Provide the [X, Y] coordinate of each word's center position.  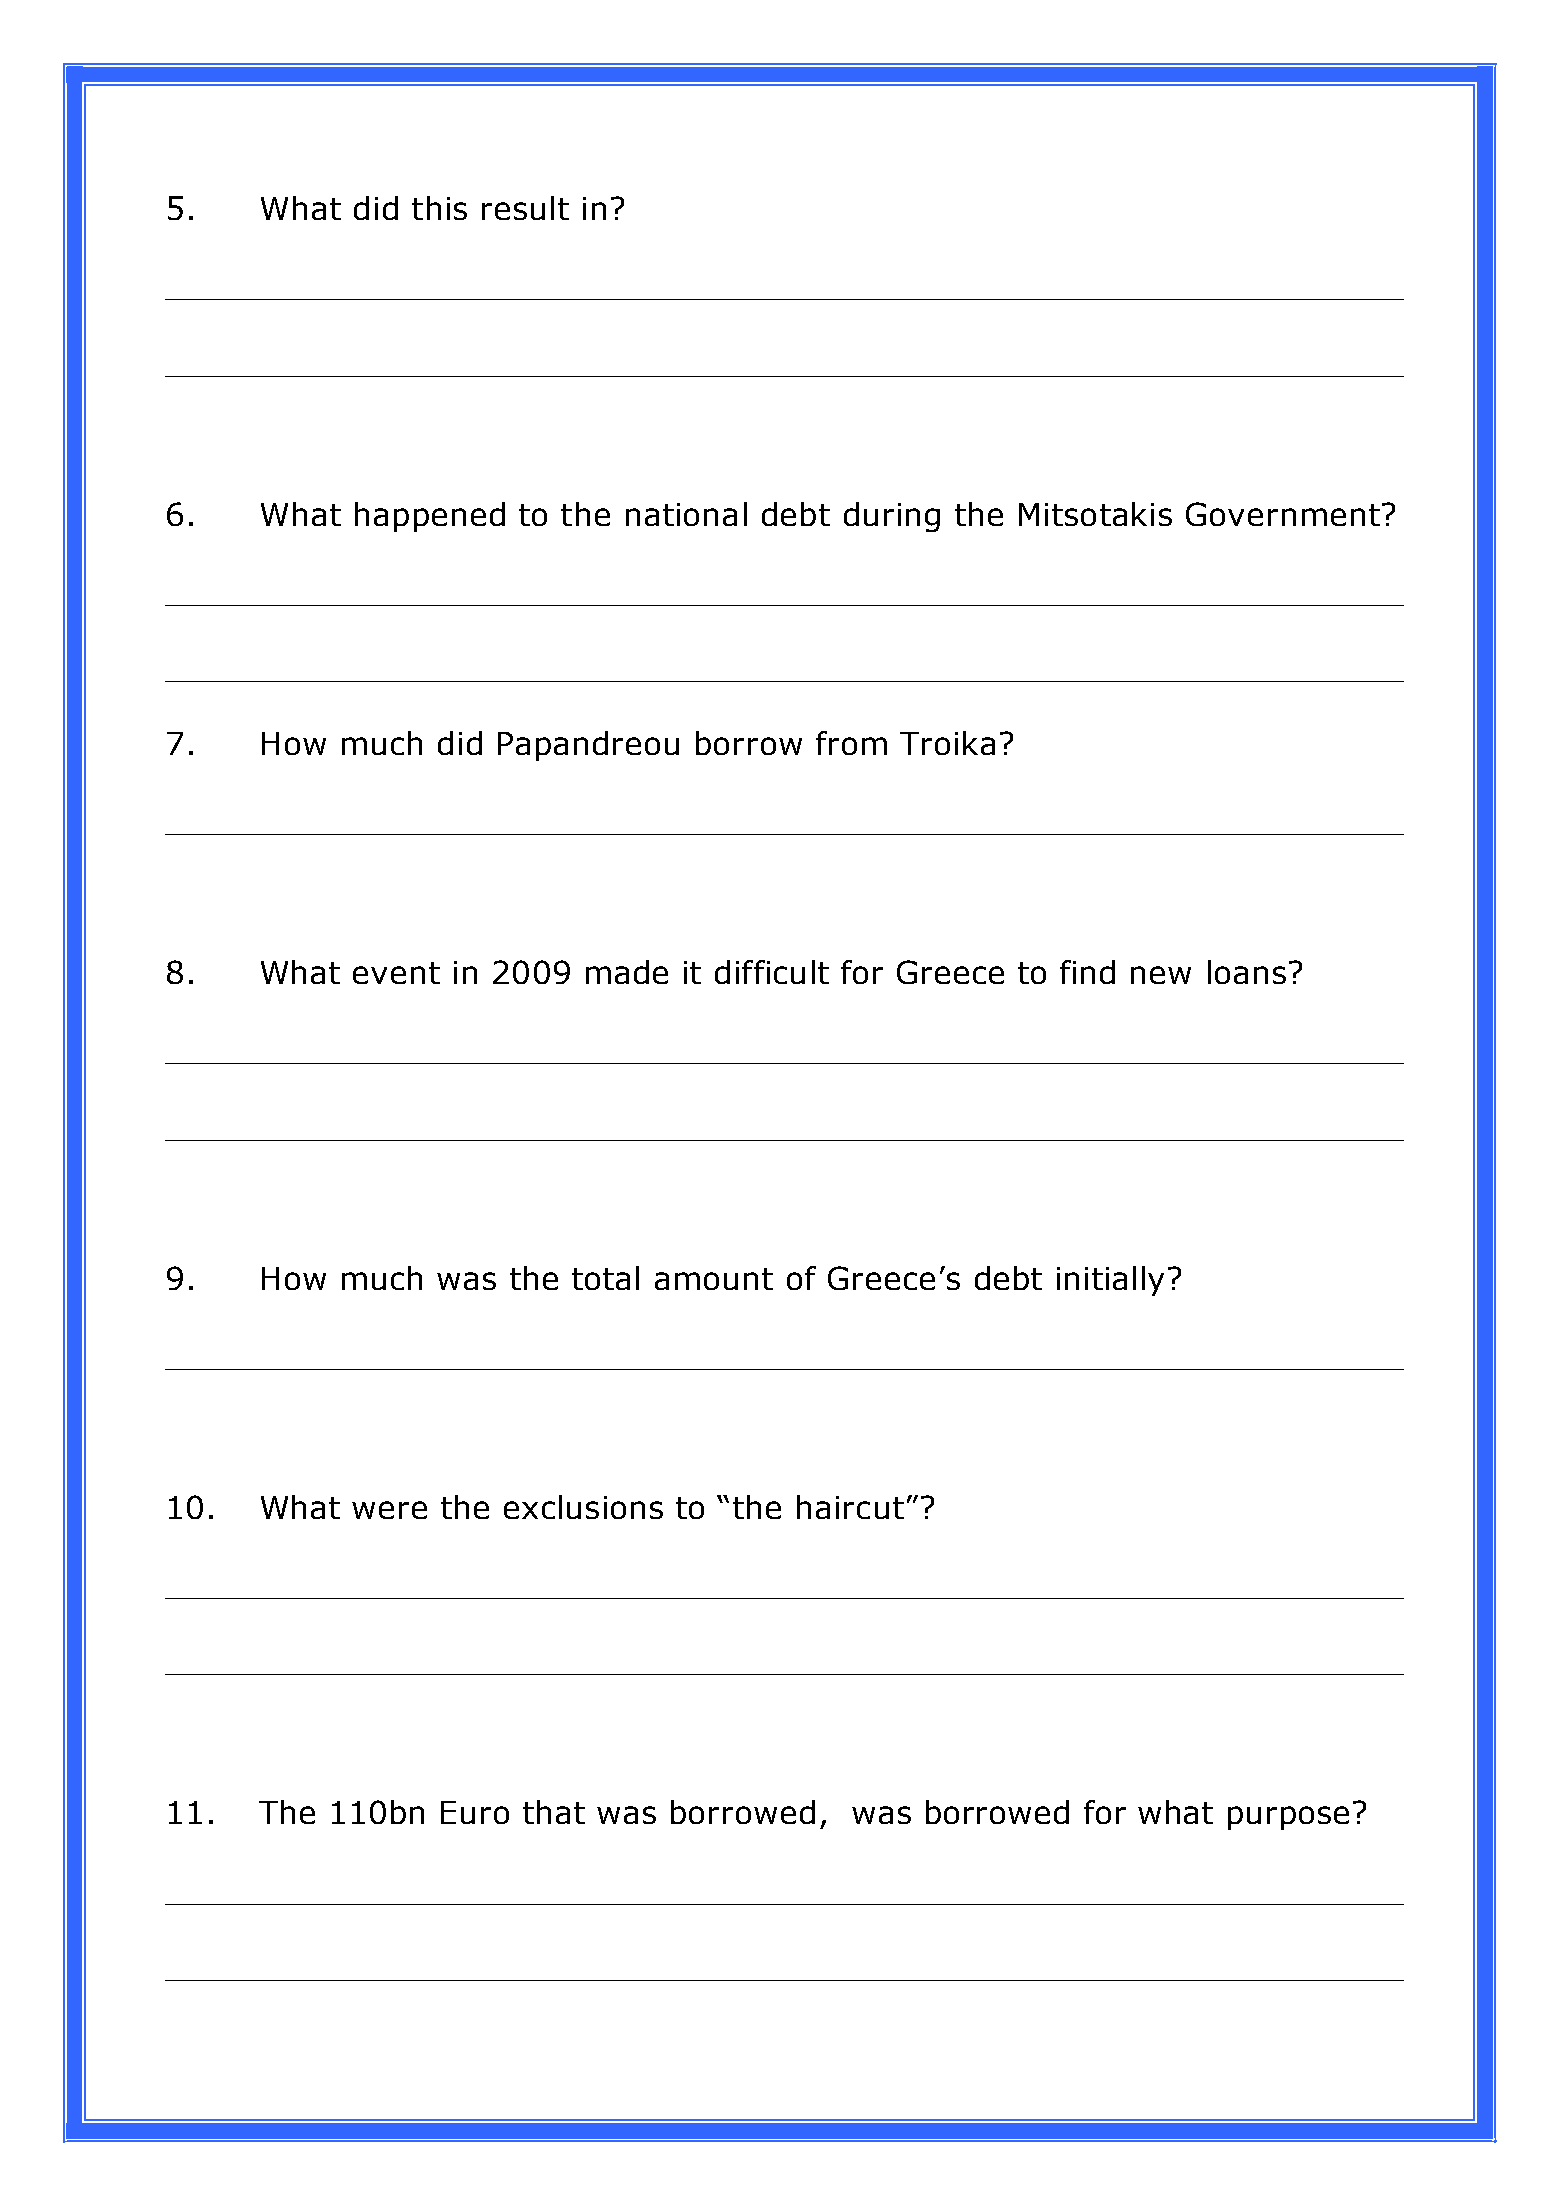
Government [1283, 514]
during [892, 517]
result [525, 208]
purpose [1288, 1818]
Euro [475, 1812]
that [554, 1812]
